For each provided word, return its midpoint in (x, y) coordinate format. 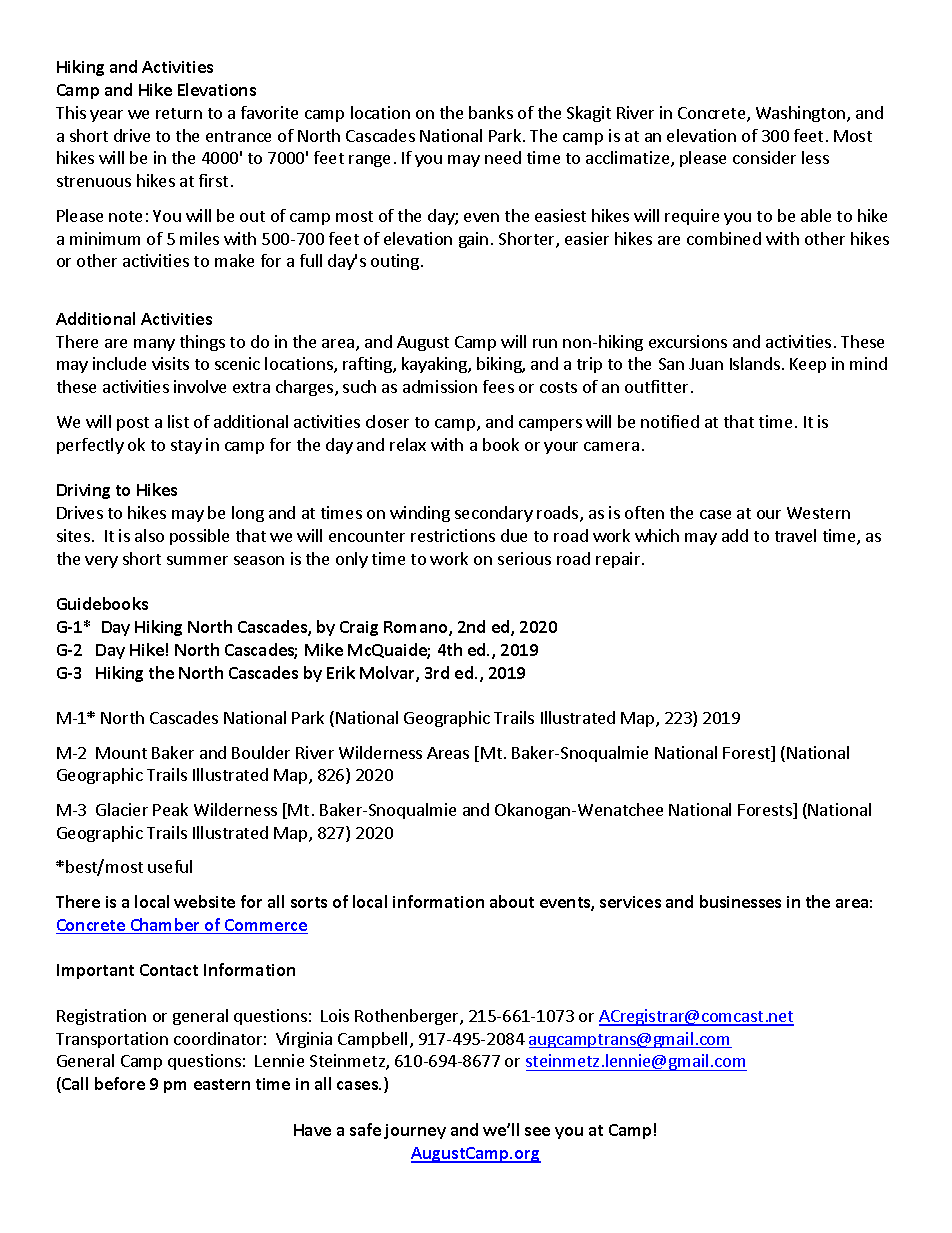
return (179, 113)
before (120, 1083)
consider (764, 157)
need (503, 157)
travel (795, 535)
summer (197, 560)
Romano (417, 628)
